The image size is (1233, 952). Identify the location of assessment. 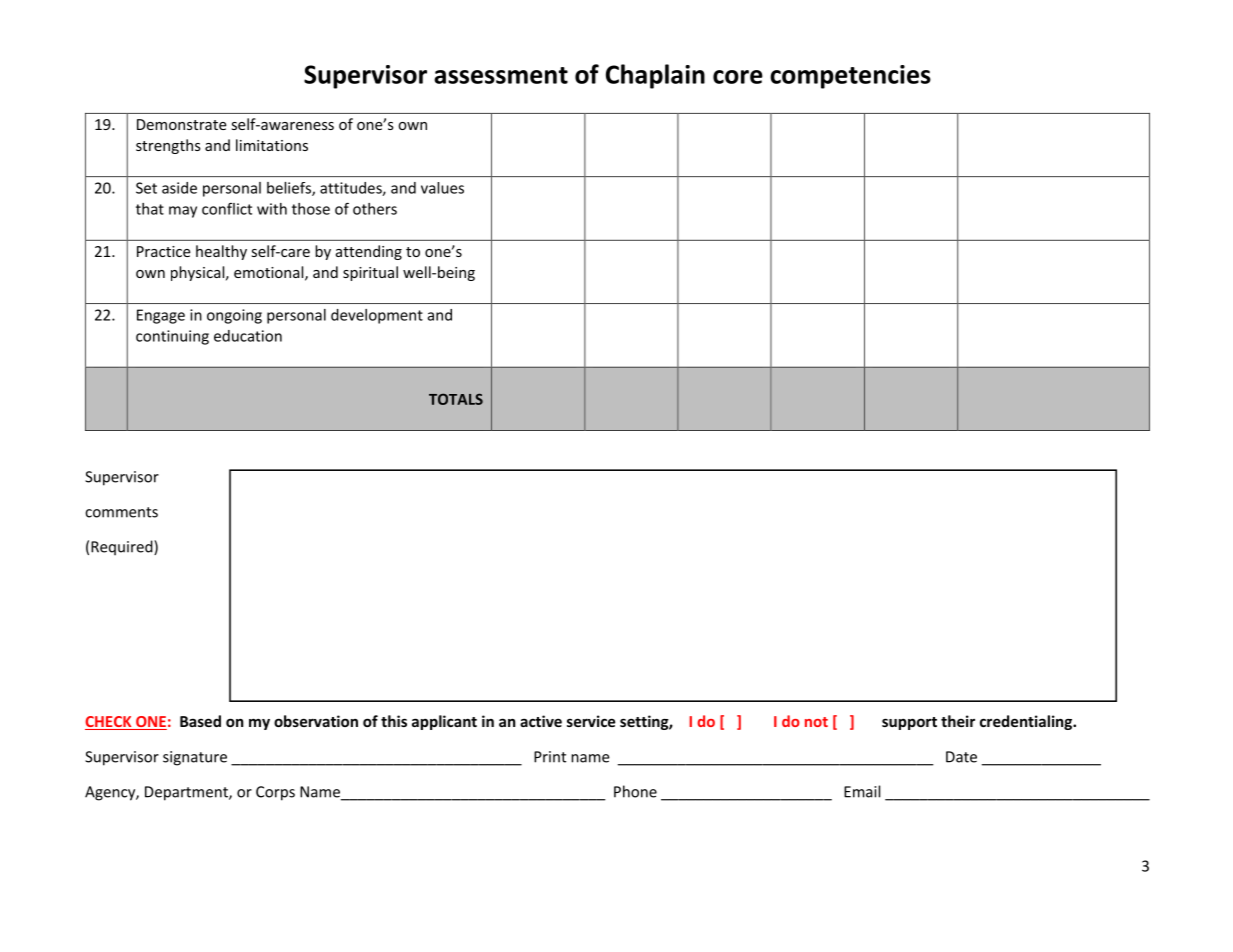
(501, 75).
